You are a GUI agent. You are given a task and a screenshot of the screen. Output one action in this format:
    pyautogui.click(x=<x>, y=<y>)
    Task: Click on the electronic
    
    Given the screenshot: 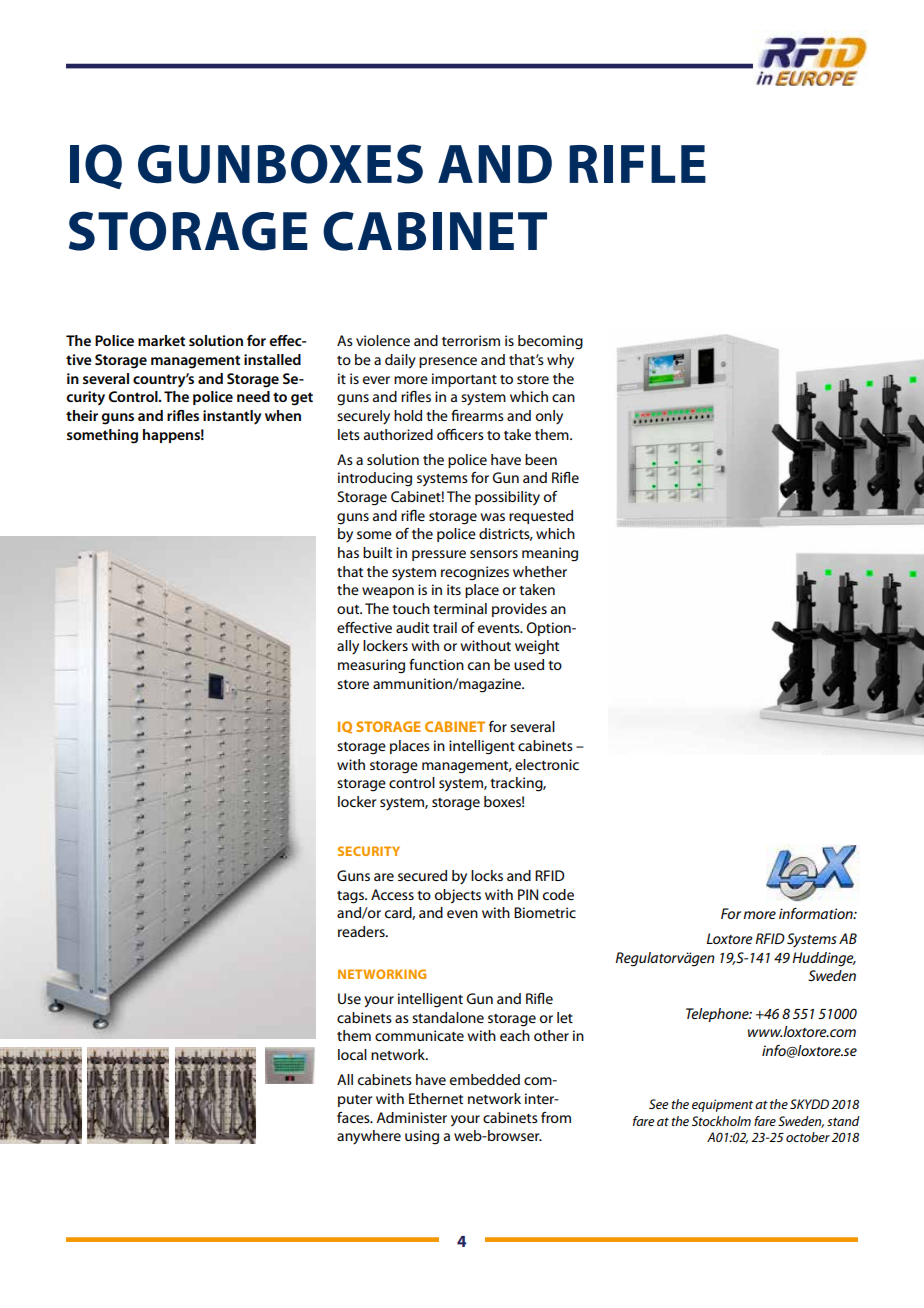 What is the action you would take?
    pyautogui.click(x=547, y=764)
